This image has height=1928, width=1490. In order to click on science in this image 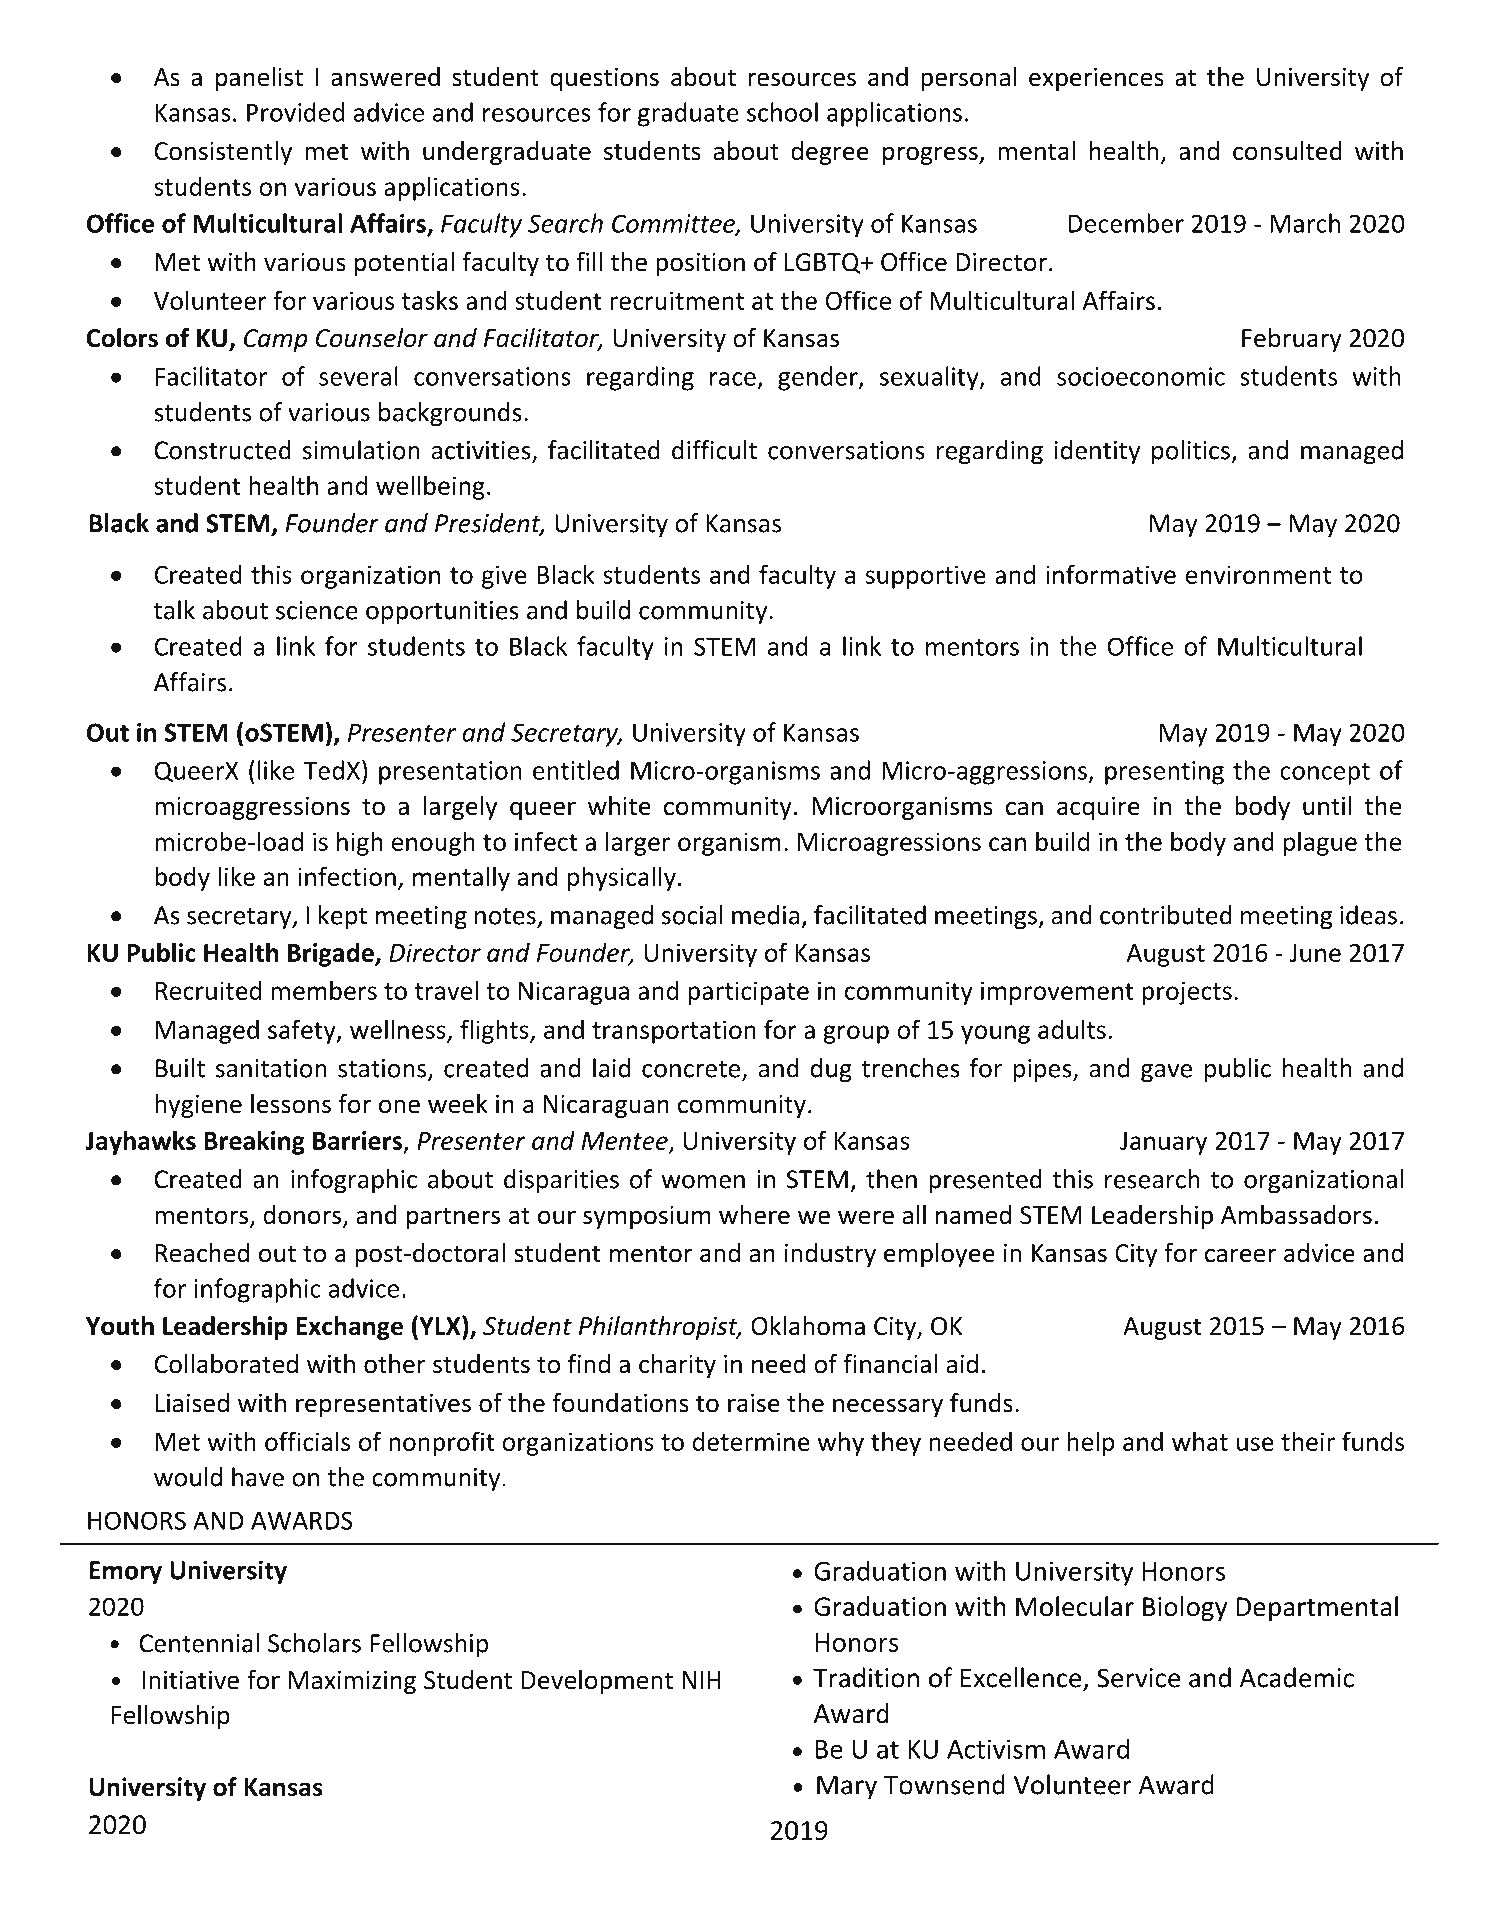, I will do `click(317, 610)`.
